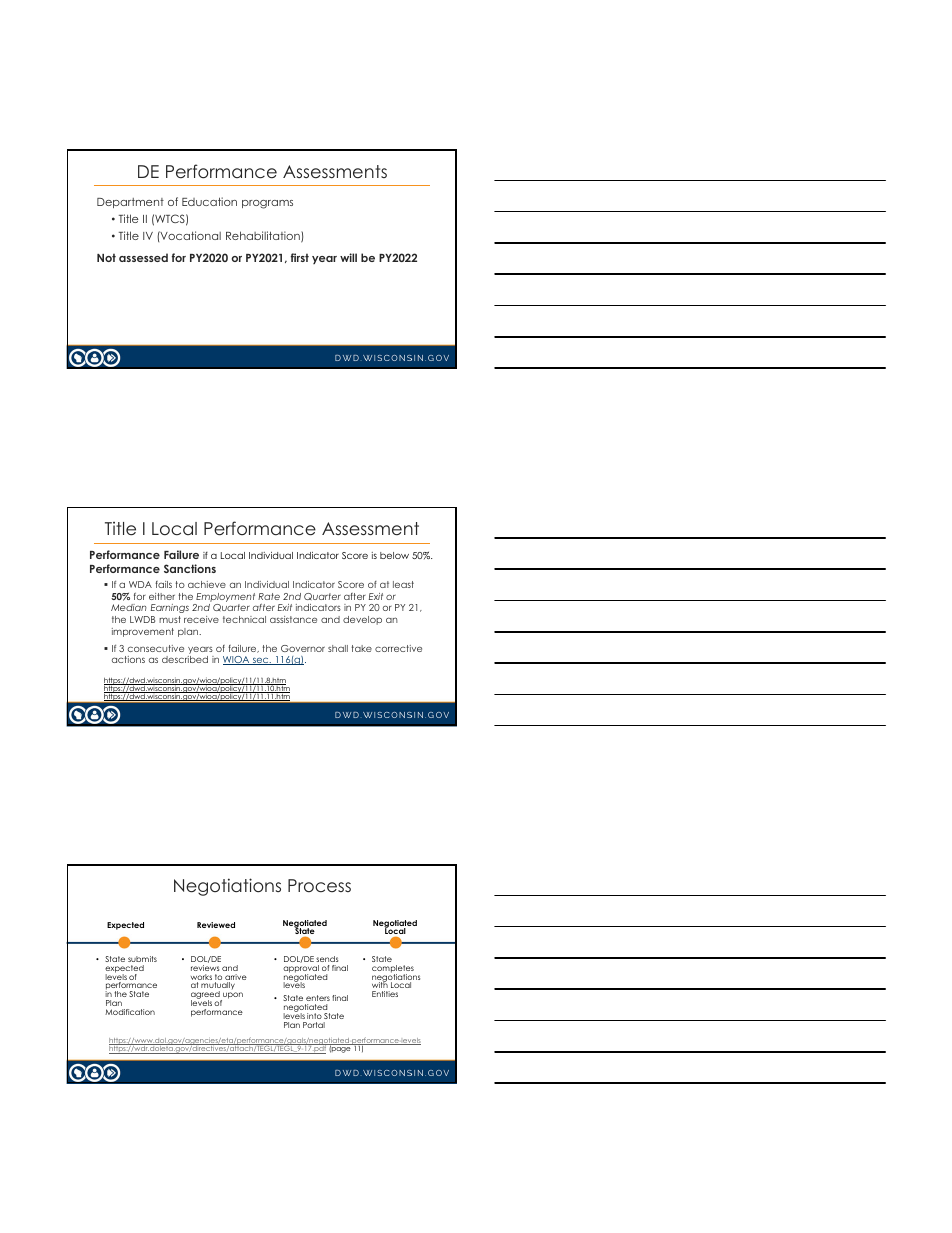  What do you see at coordinates (236, 978) in the page?
I see `arrive` at bounding box center [236, 978].
